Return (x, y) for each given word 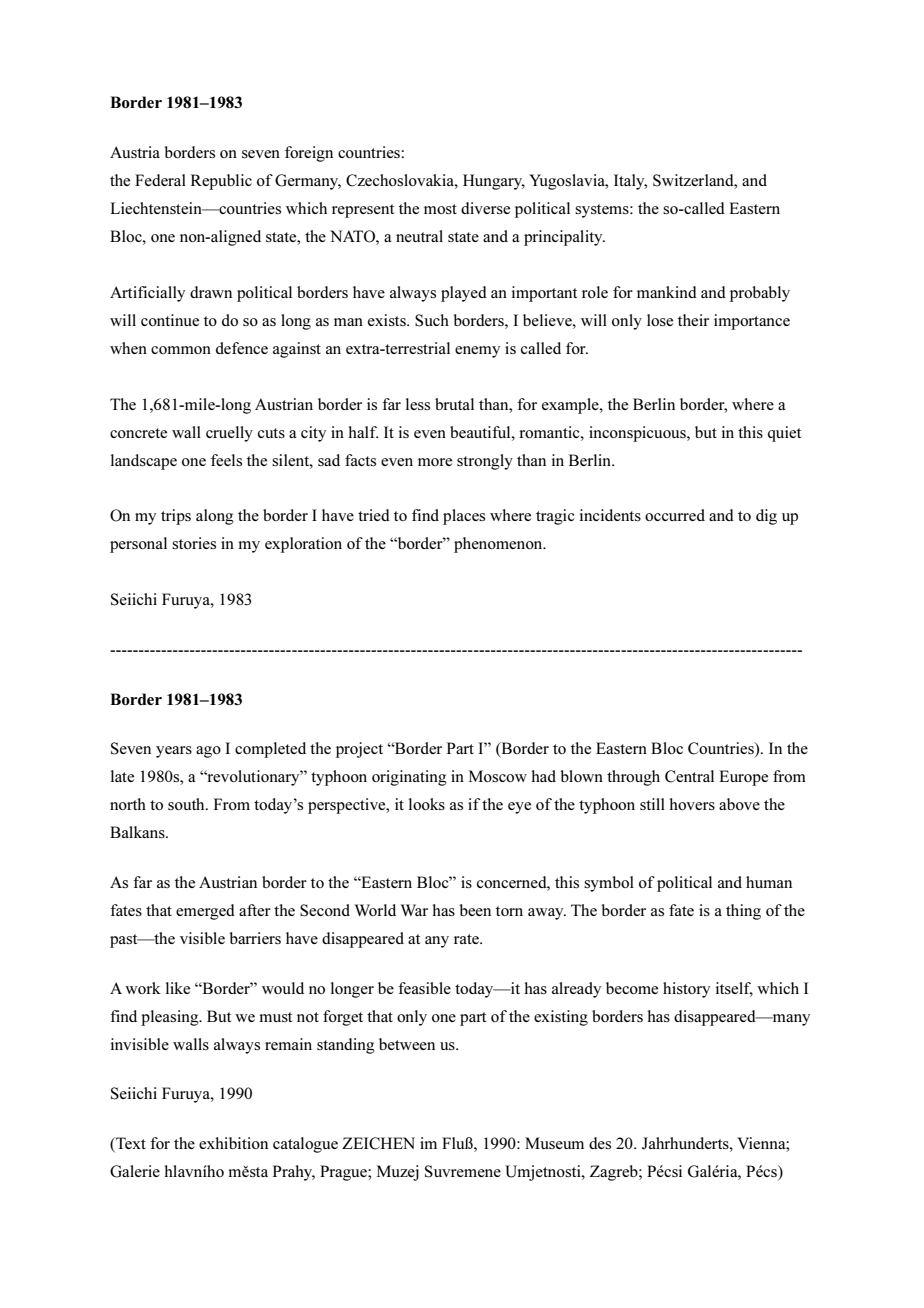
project (359, 750)
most (440, 209)
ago (208, 752)
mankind (667, 292)
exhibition (233, 1143)
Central (689, 776)
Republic (221, 182)
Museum (554, 1143)
